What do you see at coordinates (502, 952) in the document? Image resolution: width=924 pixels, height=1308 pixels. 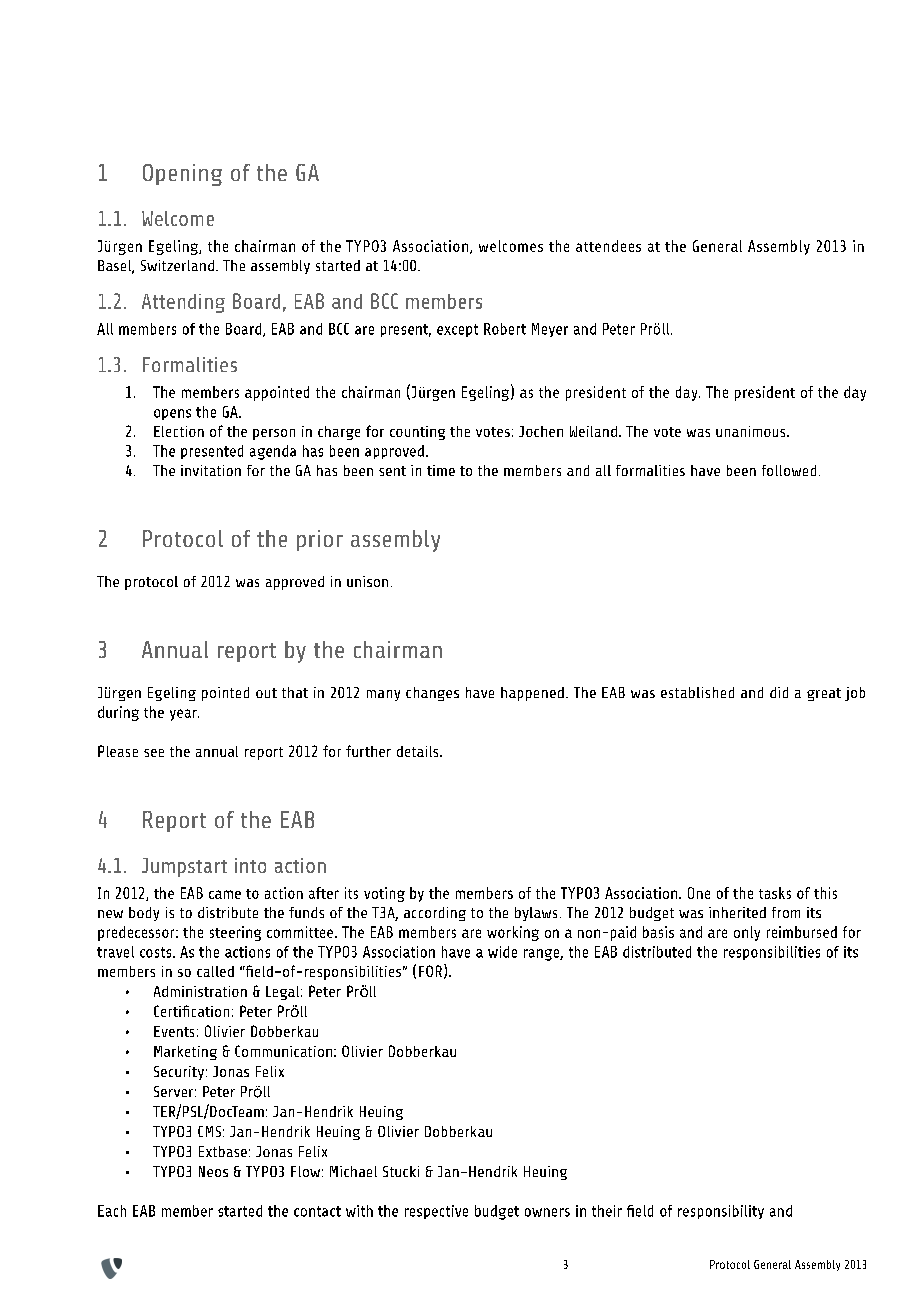 I see `wide` at bounding box center [502, 952].
